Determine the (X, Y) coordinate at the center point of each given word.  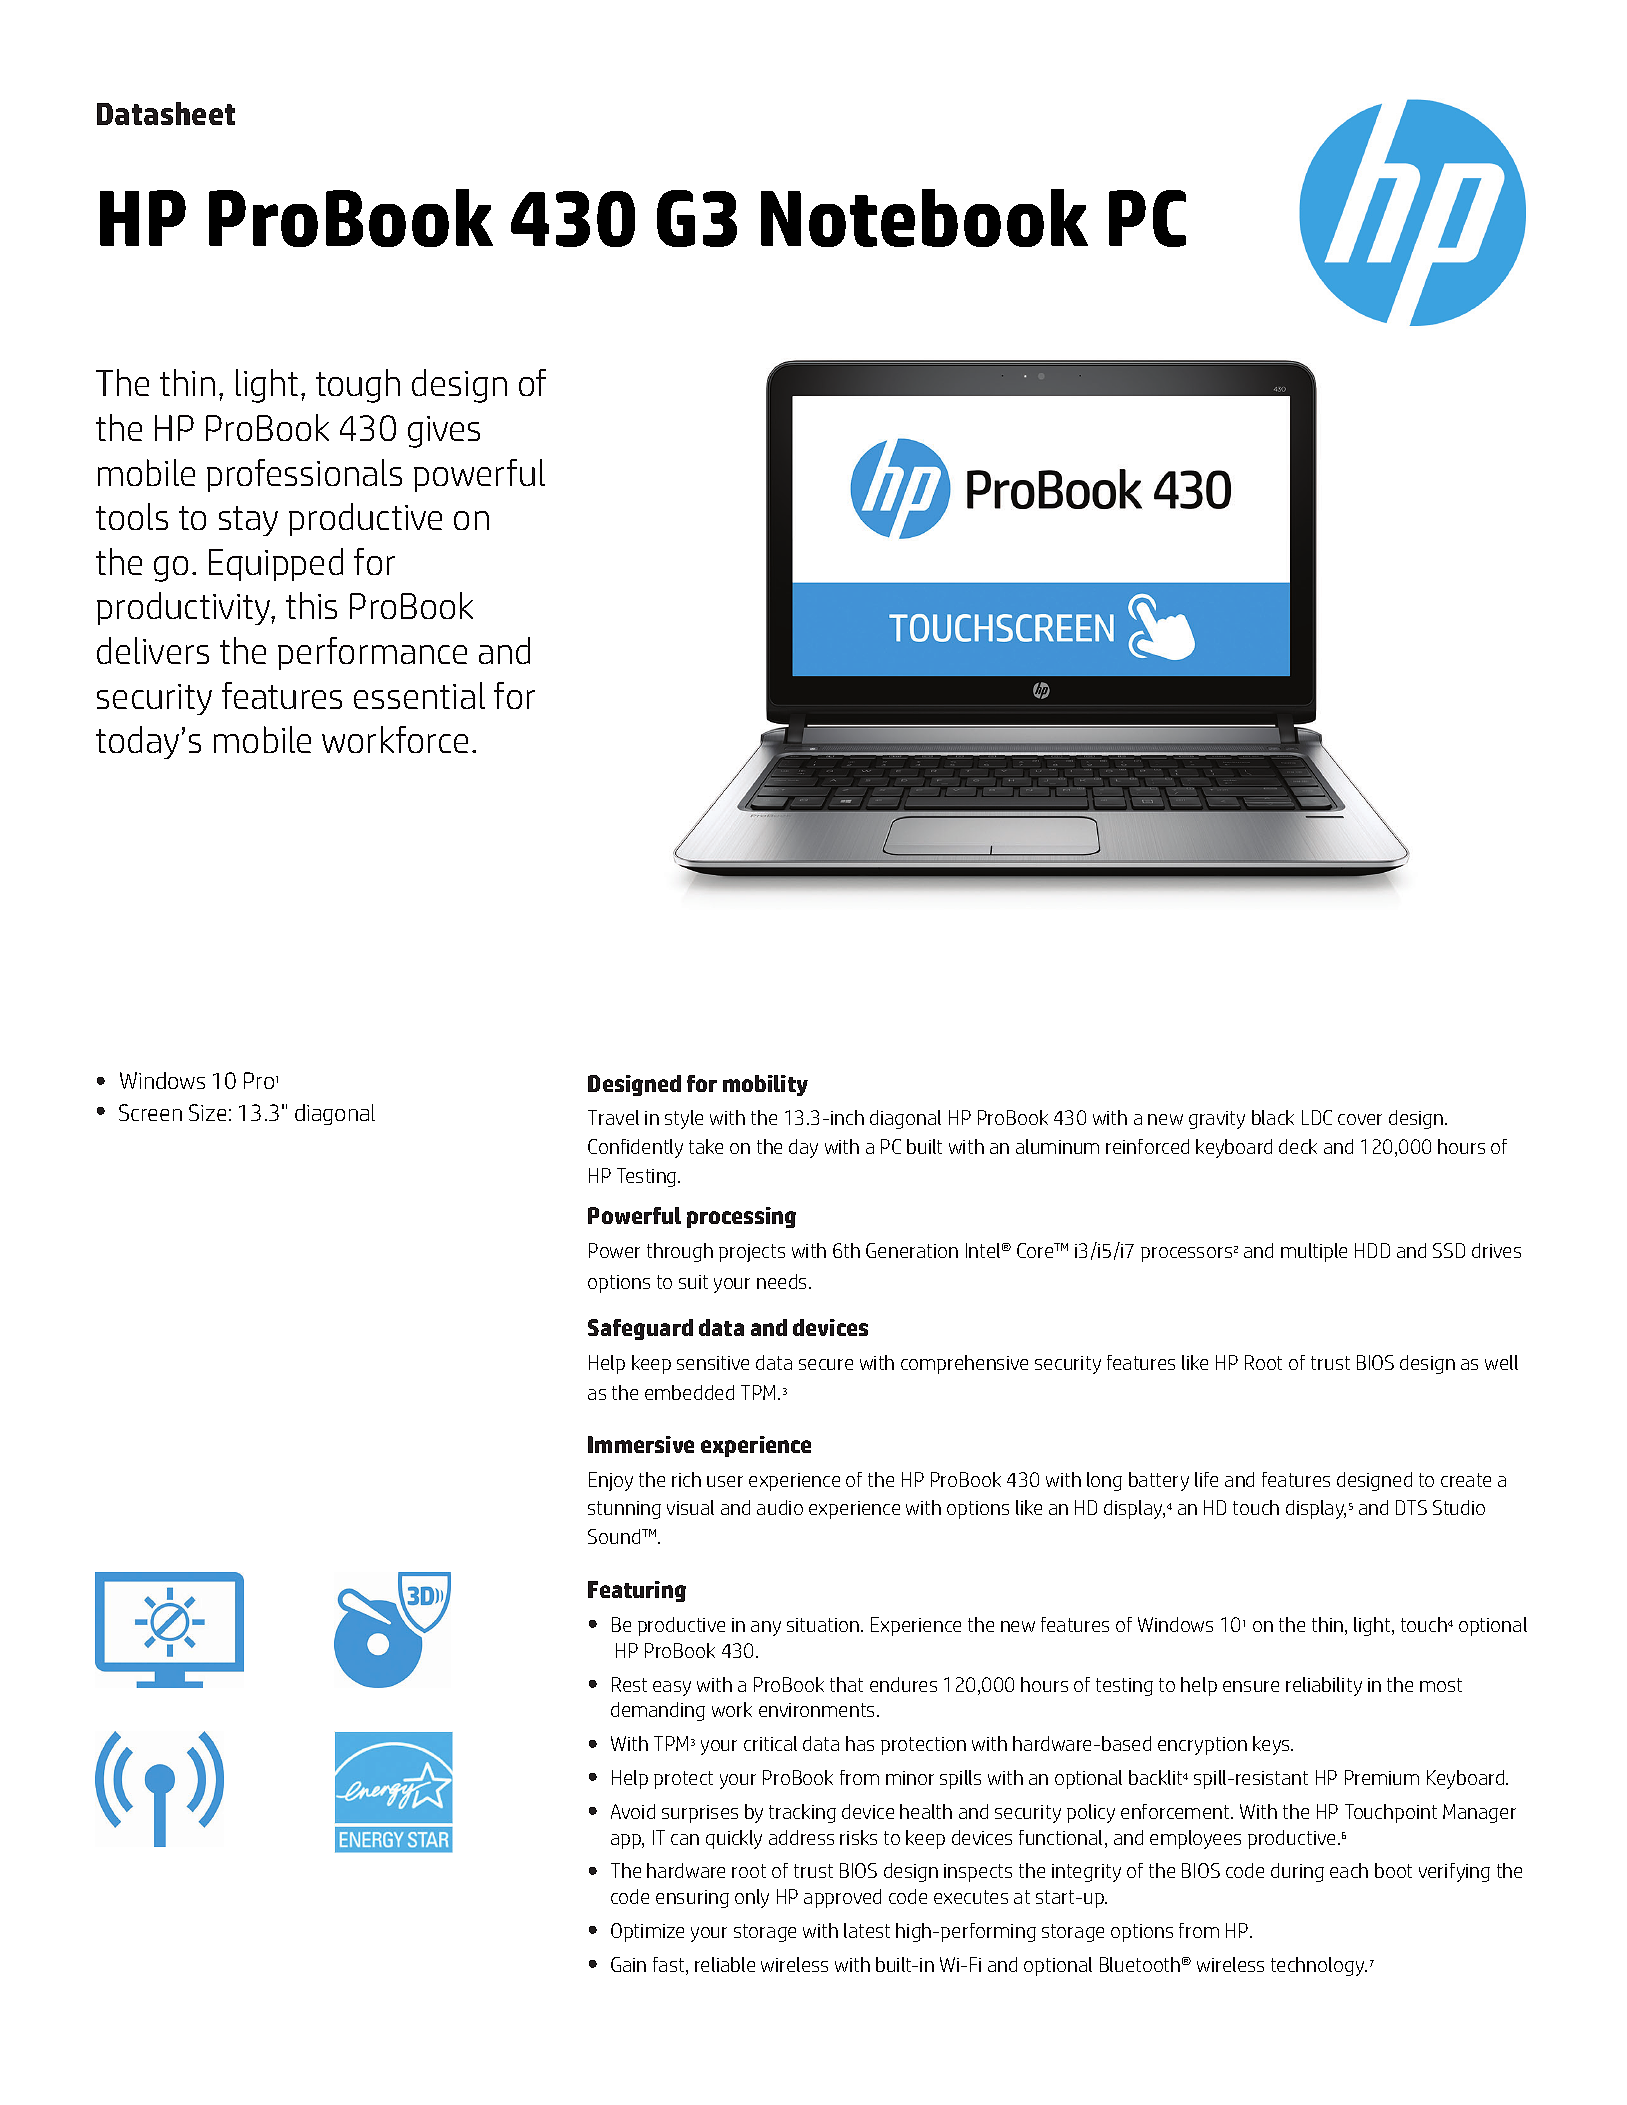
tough (358, 386)
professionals (304, 475)
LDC (1317, 1117)
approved (842, 1898)
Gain (628, 1964)
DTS (1411, 1507)
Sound (615, 1536)
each (1349, 1870)
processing (741, 1217)
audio (780, 1507)
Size (207, 1112)
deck (1298, 1146)
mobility (765, 1085)
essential (419, 695)
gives (444, 432)
